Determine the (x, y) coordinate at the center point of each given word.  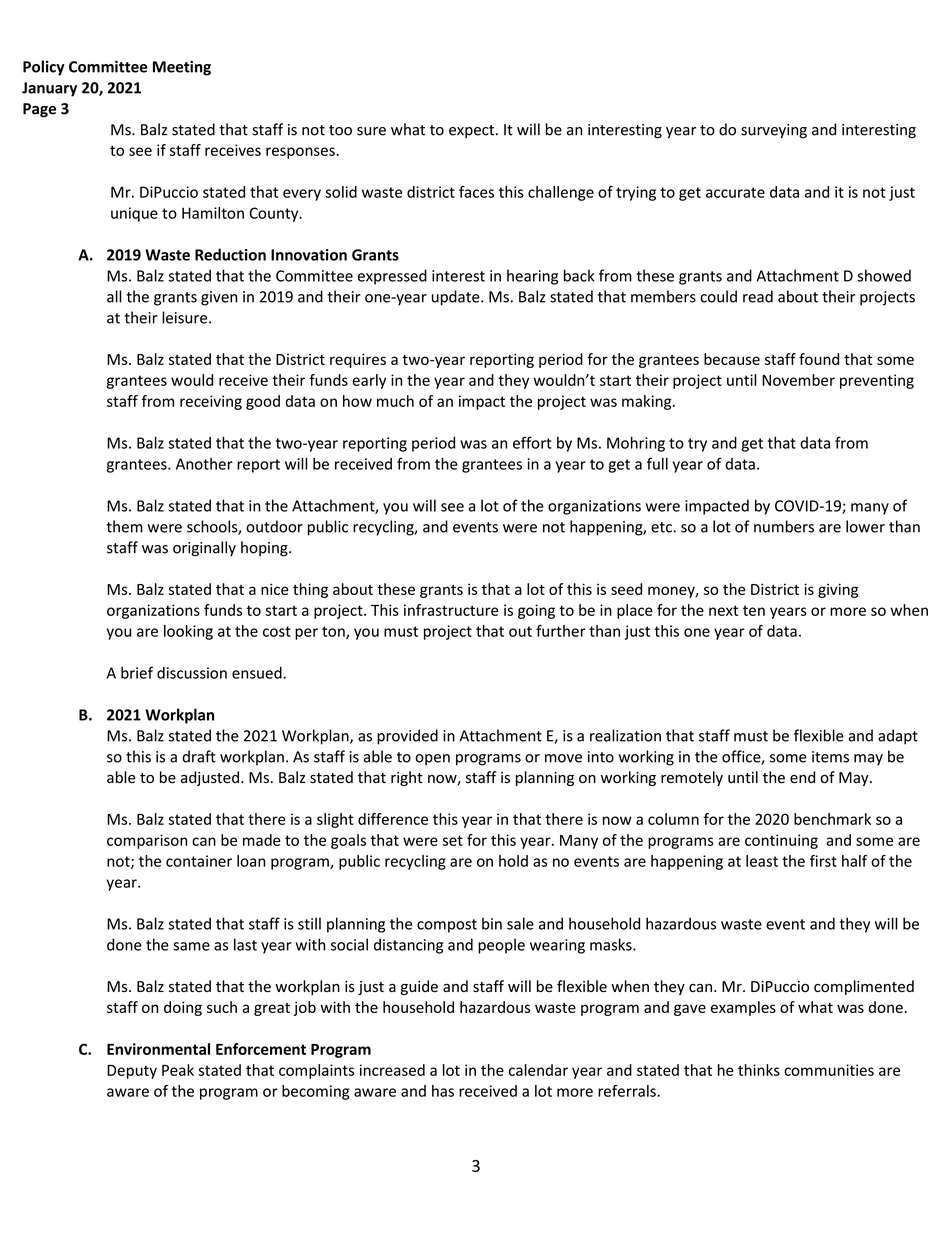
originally (204, 549)
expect (473, 131)
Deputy (132, 1072)
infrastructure (451, 610)
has (443, 1091)
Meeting (182, 68)
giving (838, 590)
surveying (774, 131)
